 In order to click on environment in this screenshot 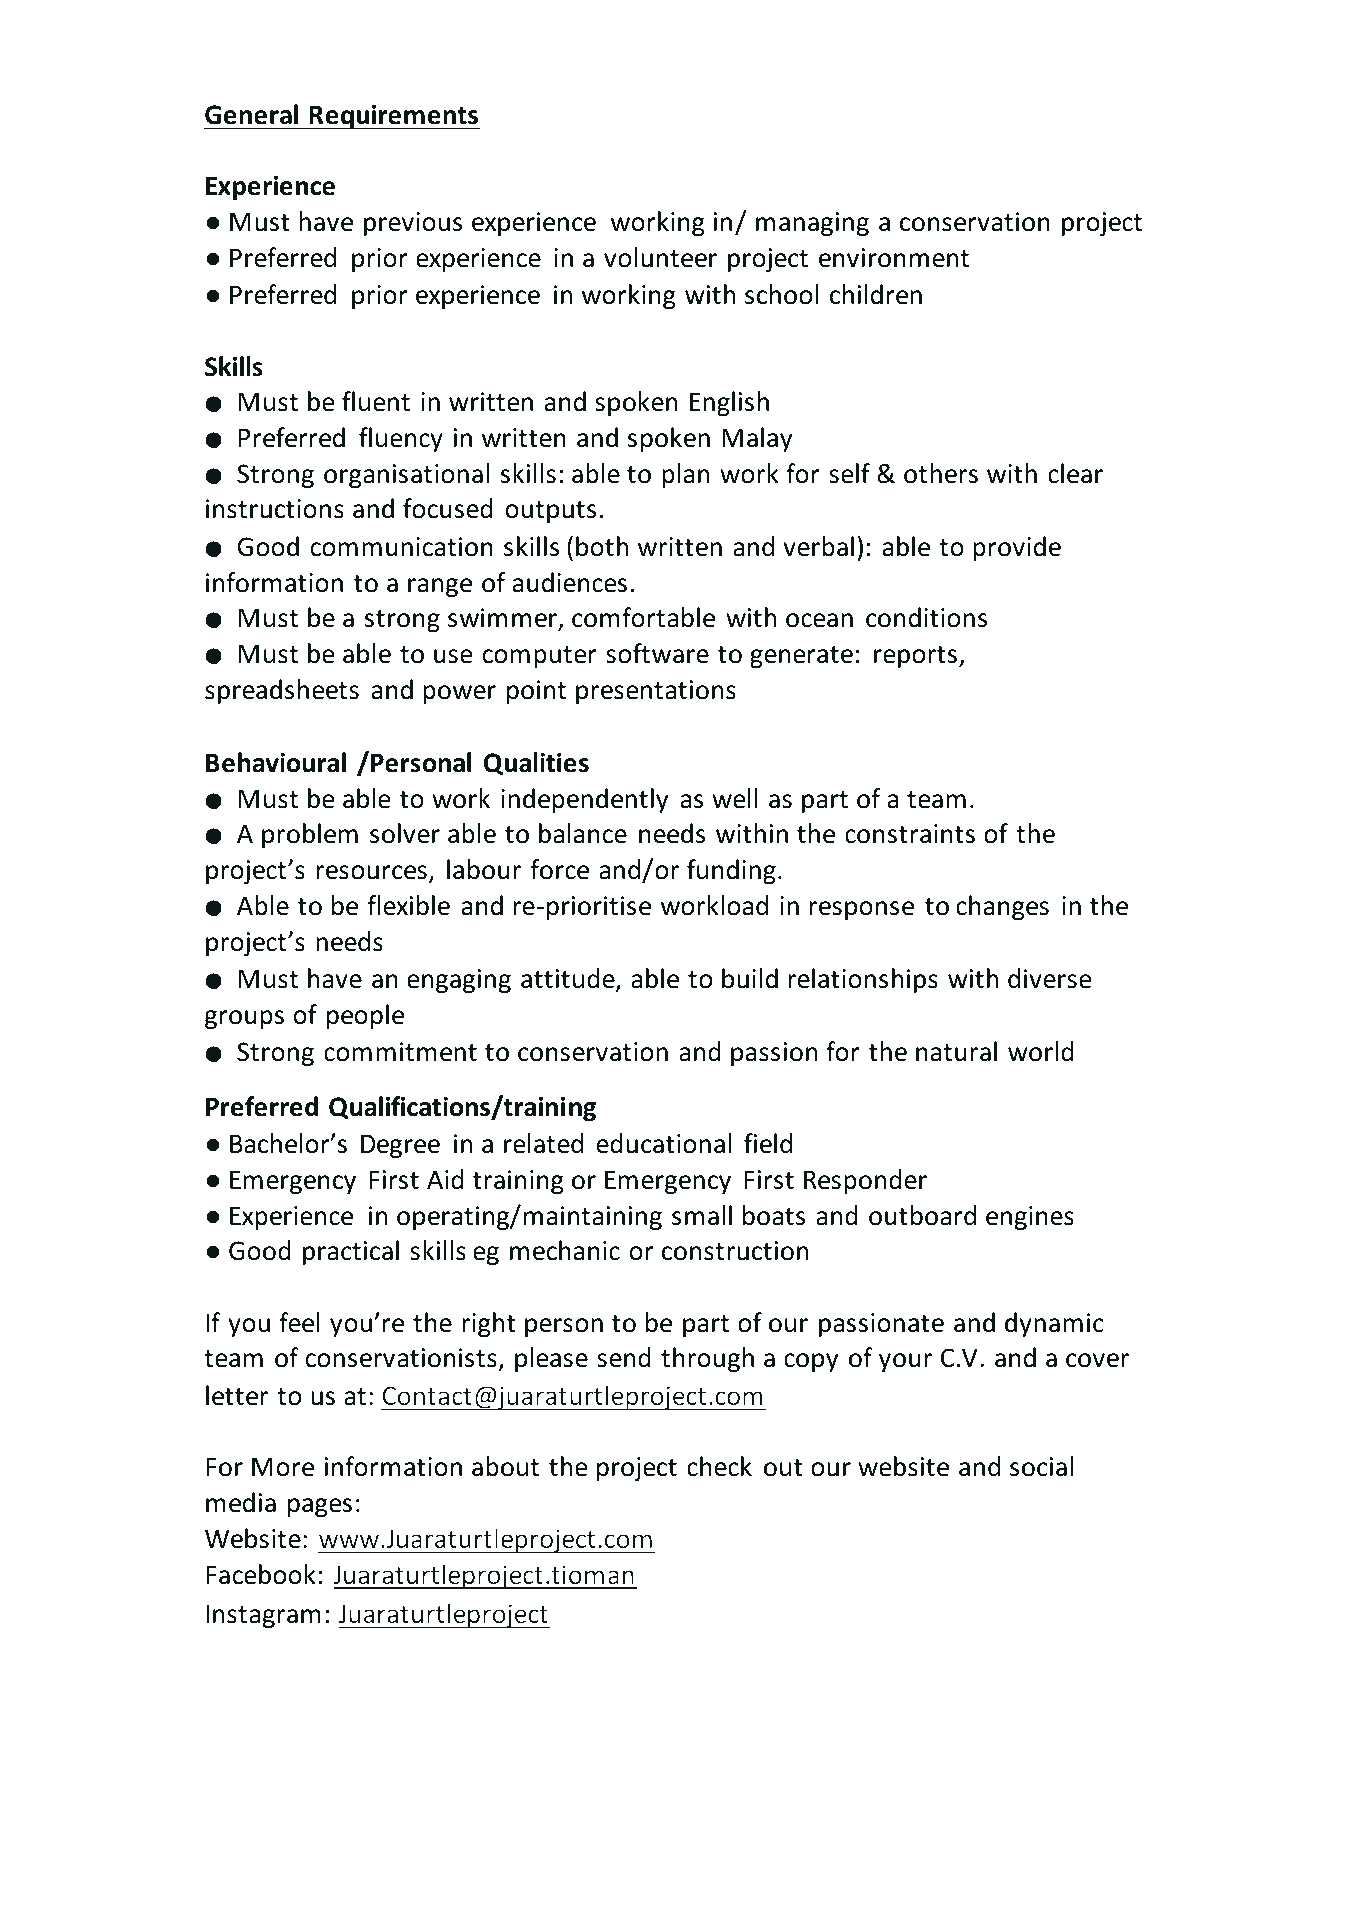, I will do `click(894, 258)`.
